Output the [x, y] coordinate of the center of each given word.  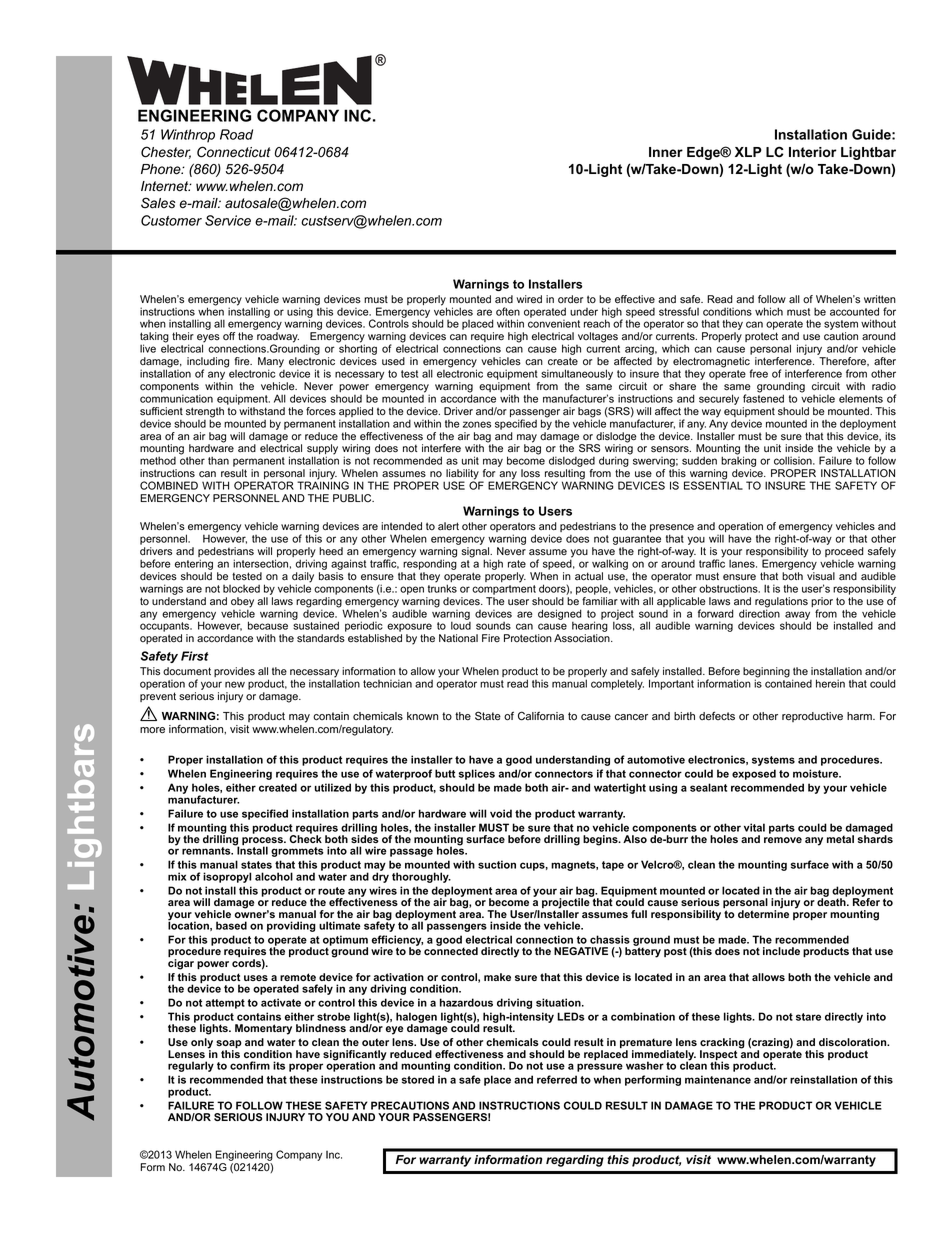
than [218, 460]
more [152, 730]
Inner [666, 152]
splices [477, 774]
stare [808, 1017]
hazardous [466, 1002]
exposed [754, 774]
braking [738, 463]
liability [462, 475]
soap [229, 1045]
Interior [813, 152]
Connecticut [234, 152]
